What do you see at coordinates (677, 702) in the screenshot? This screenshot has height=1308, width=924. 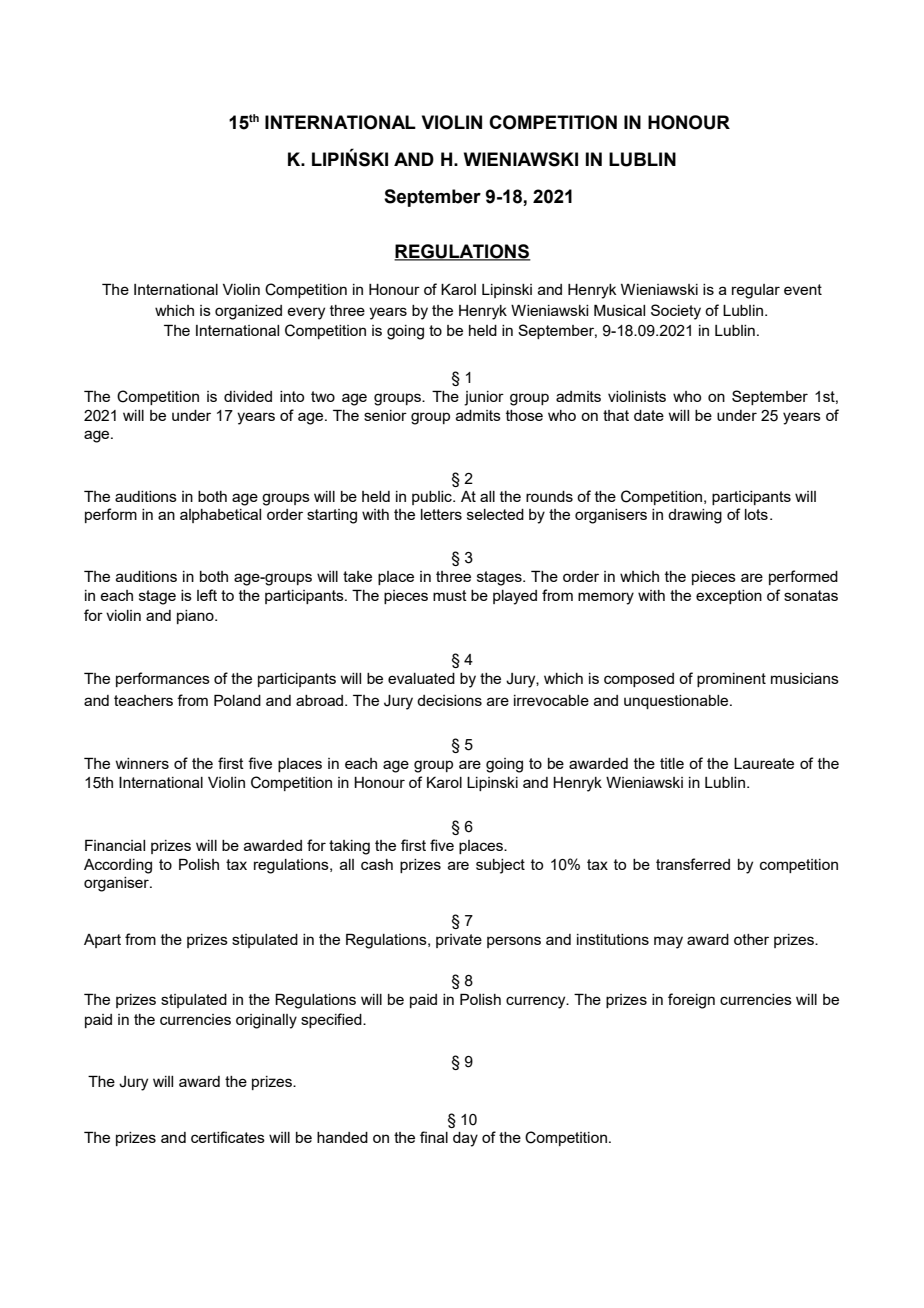 I see `unquestionable` at bounding box center [677, 702].
